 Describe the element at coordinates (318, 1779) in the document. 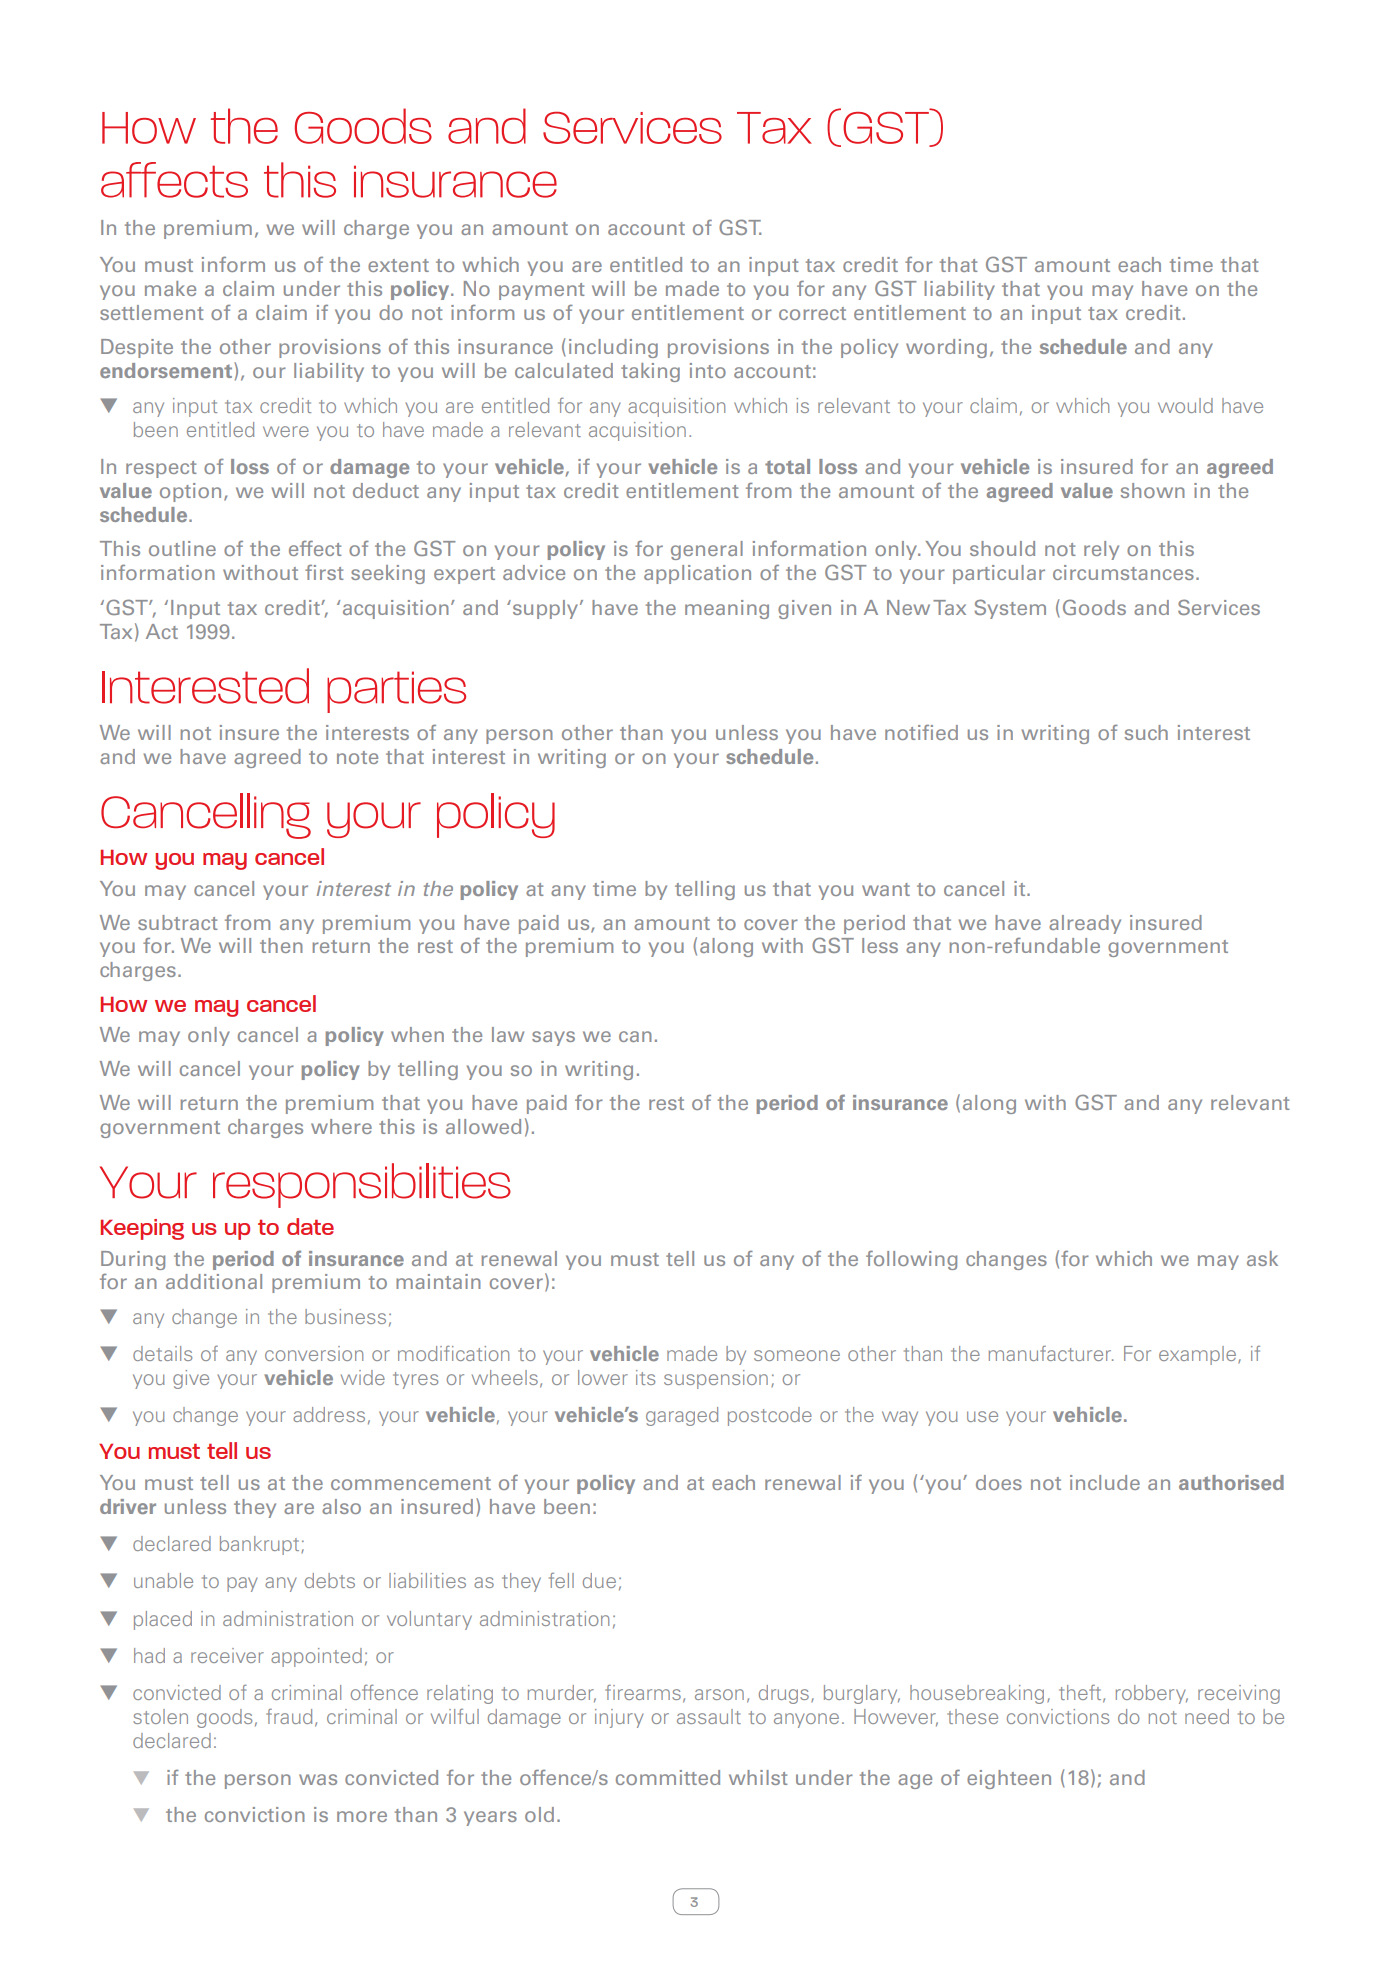

I see `was` at that location.
